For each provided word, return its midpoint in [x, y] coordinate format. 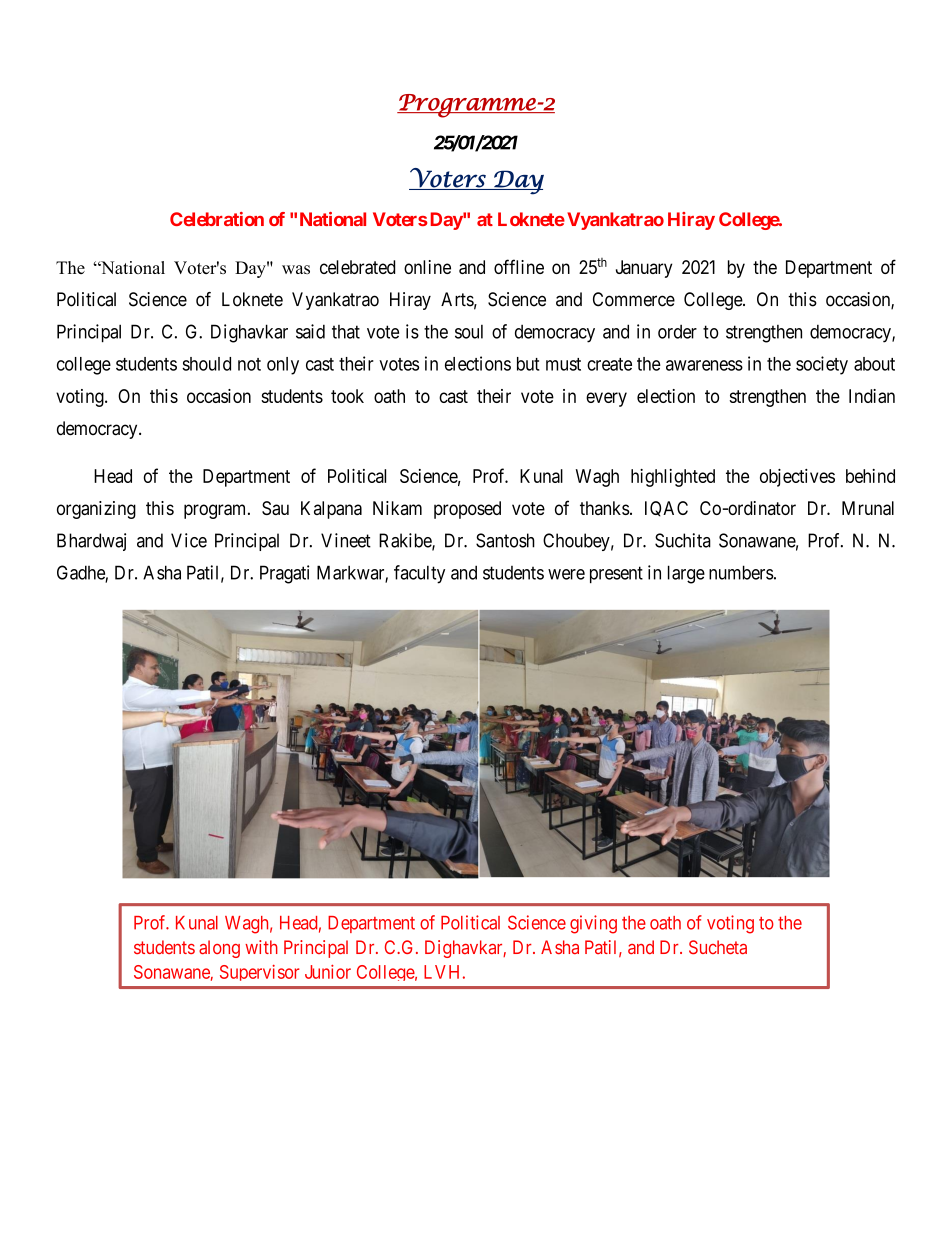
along [219, 949]
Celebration [217, 219]
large [686, 574]
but [528, 364]
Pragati [284, 574]
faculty [419, 574]
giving [593, 924]
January [644, 269]
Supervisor [260, 973]
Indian [872, 396]
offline [519, 266]
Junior [328, 972]
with [261, 947]
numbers [741, 572]
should [206, 364]
